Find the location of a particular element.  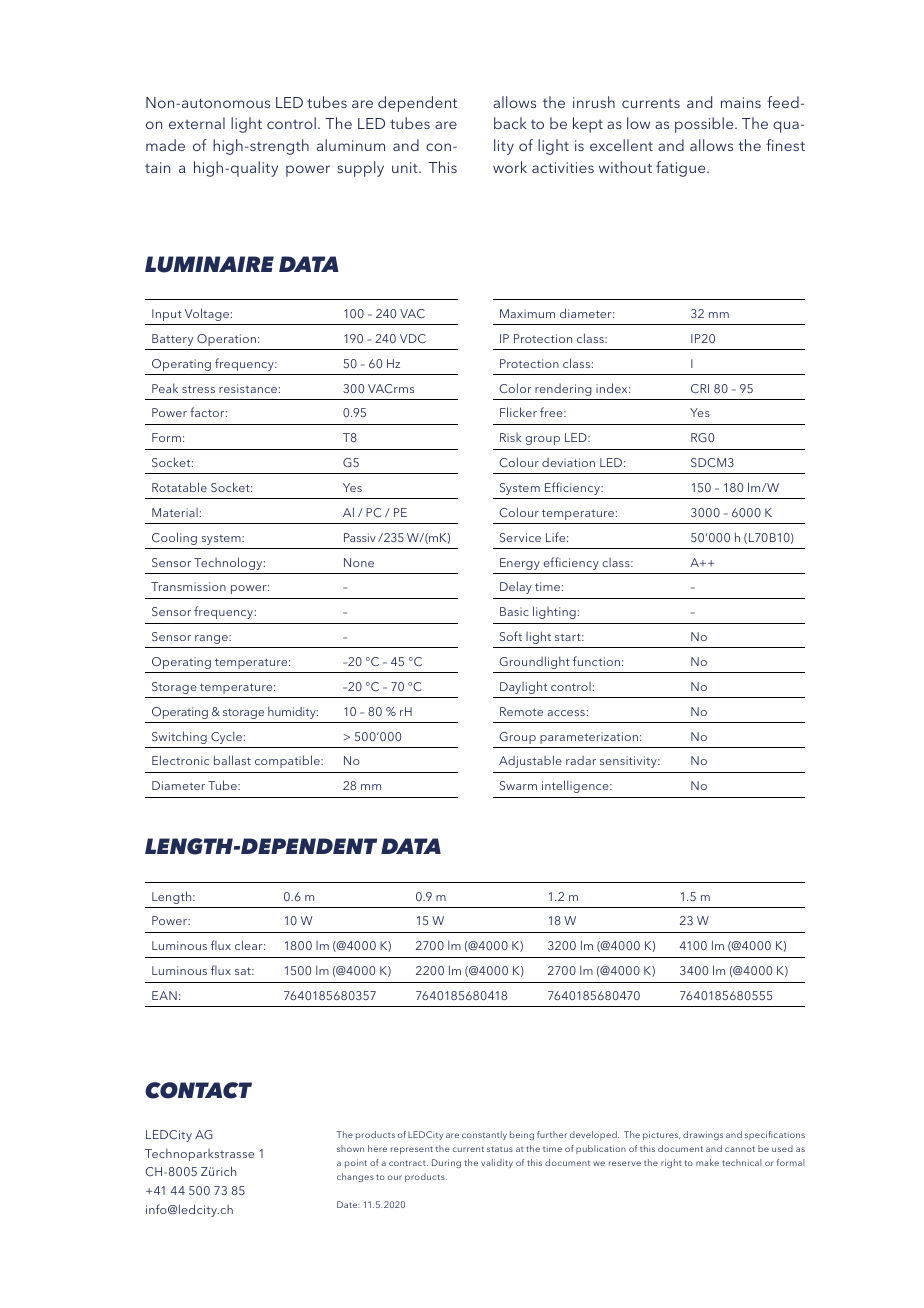

sensitivity is located at coordinates (629, 762).
